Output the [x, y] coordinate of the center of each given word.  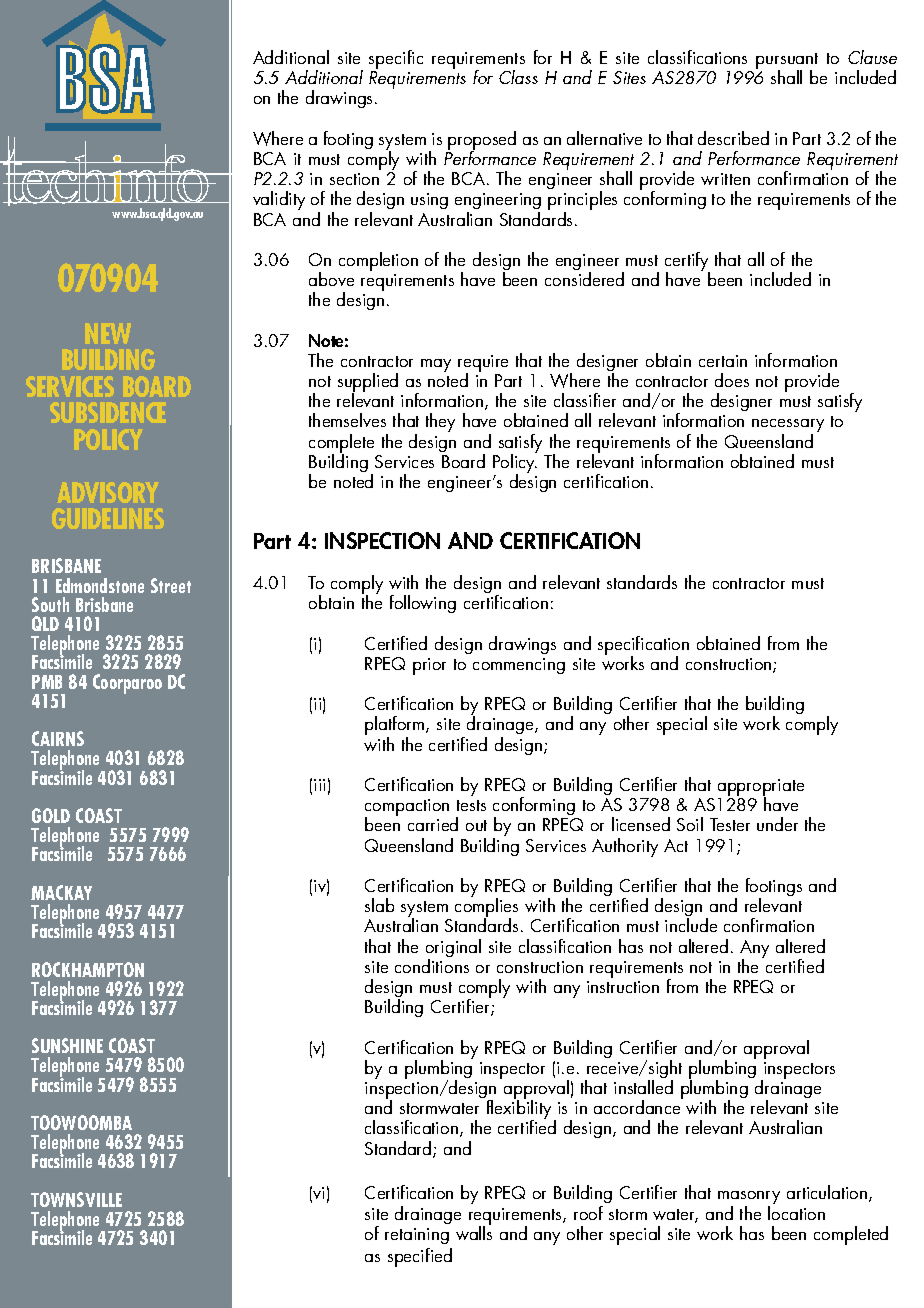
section [354, 179]
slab [379, 905]
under [777, 824]
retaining [417, 1236]
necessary [788, 427]
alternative [604, 138]
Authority [625, 847]
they [440, 422]
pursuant [787, 62]
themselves [347, 420]
